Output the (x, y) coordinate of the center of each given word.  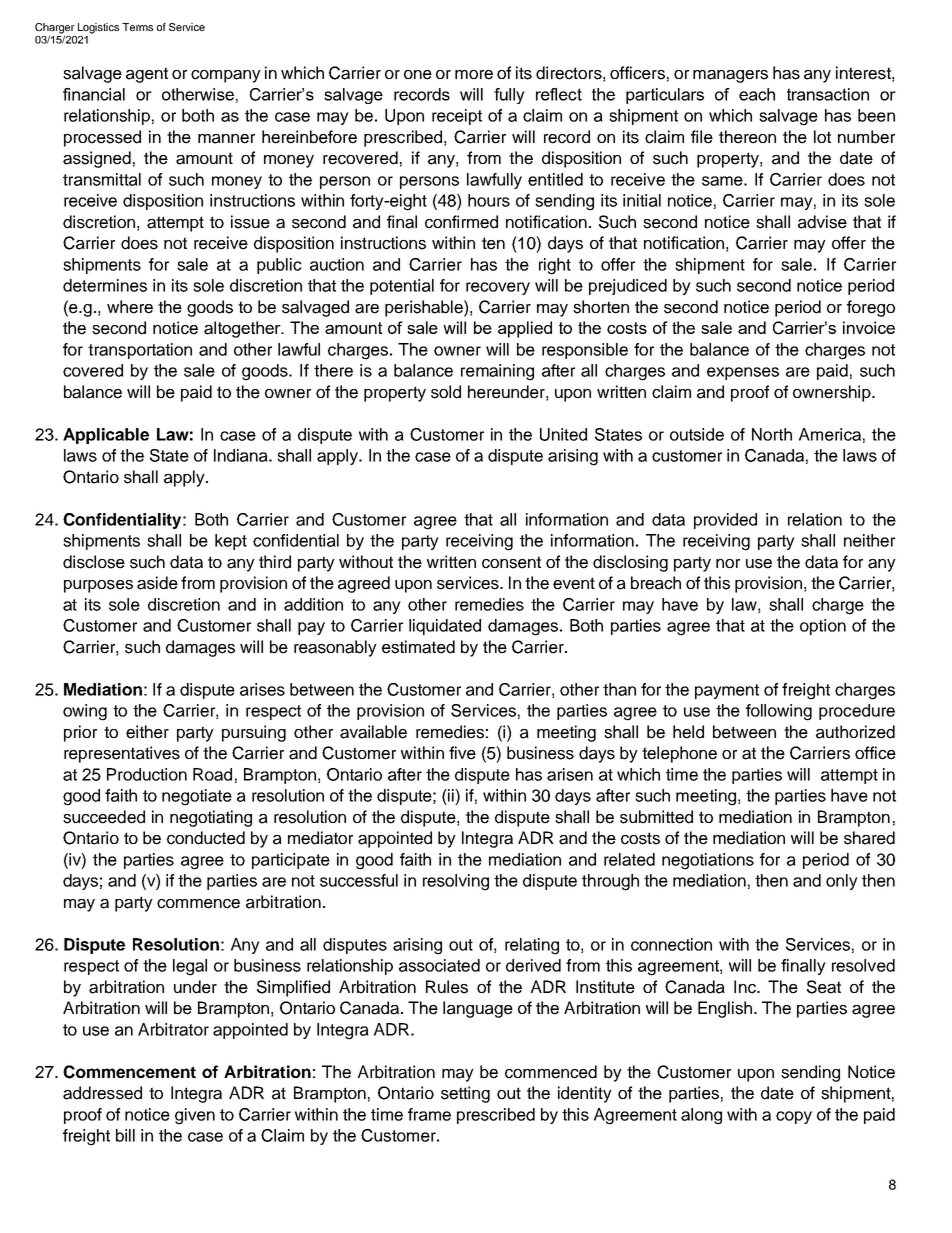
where (130, 307)
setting (465, 1094)
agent (147, 75)
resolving (456, 882)
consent (511, 562)
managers (730, 76)
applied (525, 329)
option (823, 627)
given (195, 1116)
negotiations (708, 861)
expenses (743, 373)
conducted (206, 838)
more (474, 75)
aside (157, 583)
